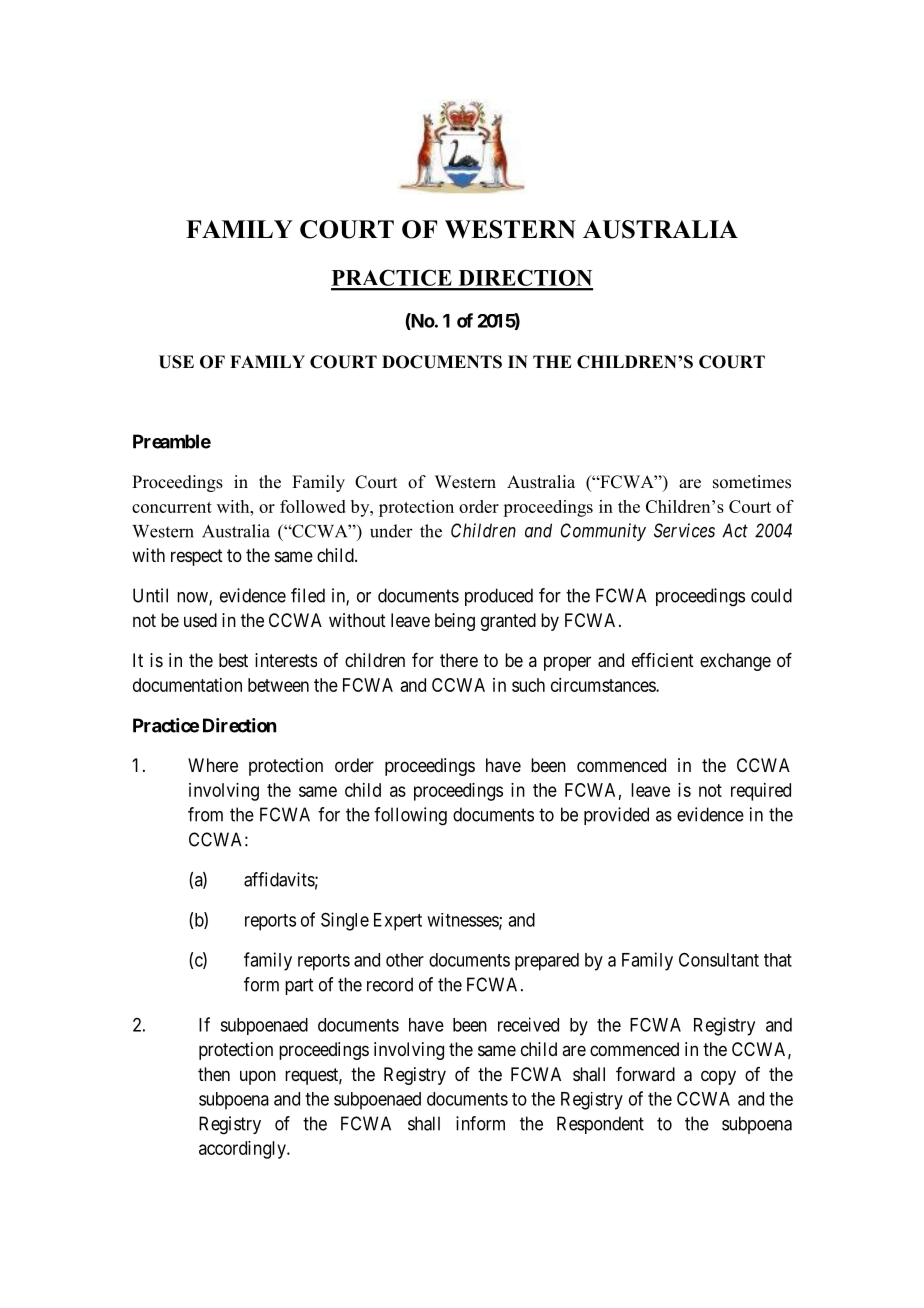  I want to click on following, so click(410, 816).
